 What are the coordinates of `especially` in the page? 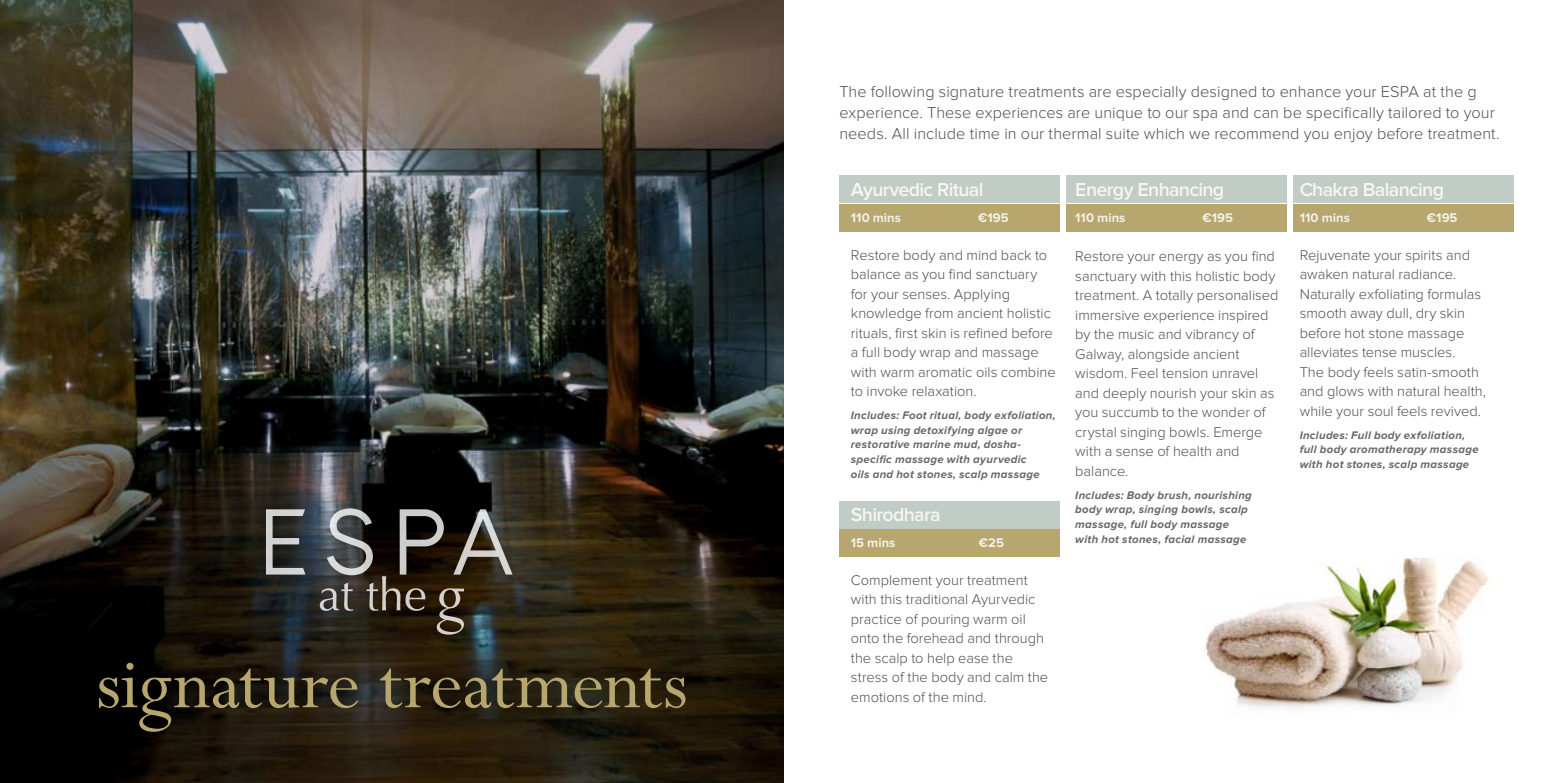 It's located at (1151, 93).
